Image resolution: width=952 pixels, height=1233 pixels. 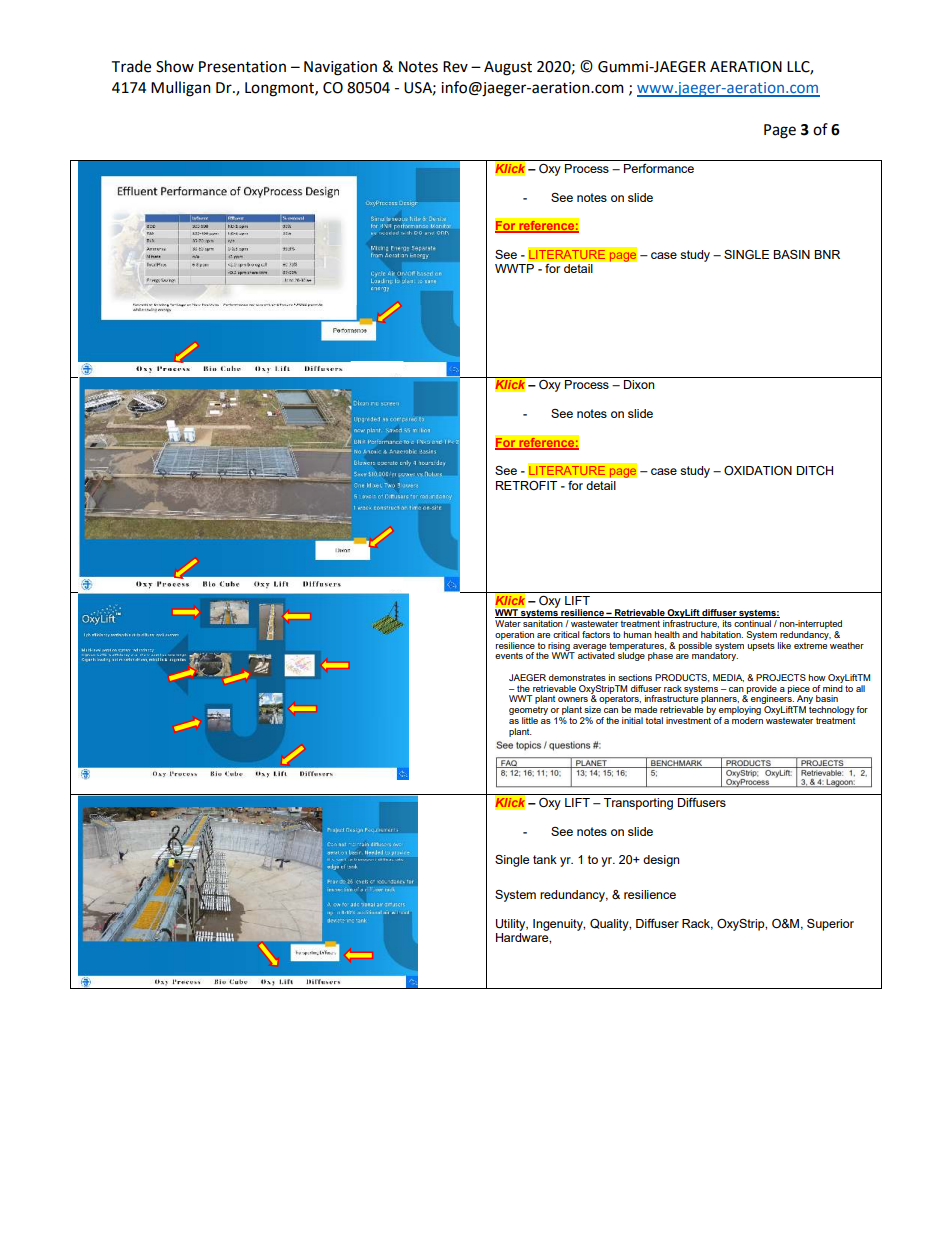 What do you see at coordinates (181, 89) in the screenshot?
I see `Mulligan` at bounding box center [181, 89].
